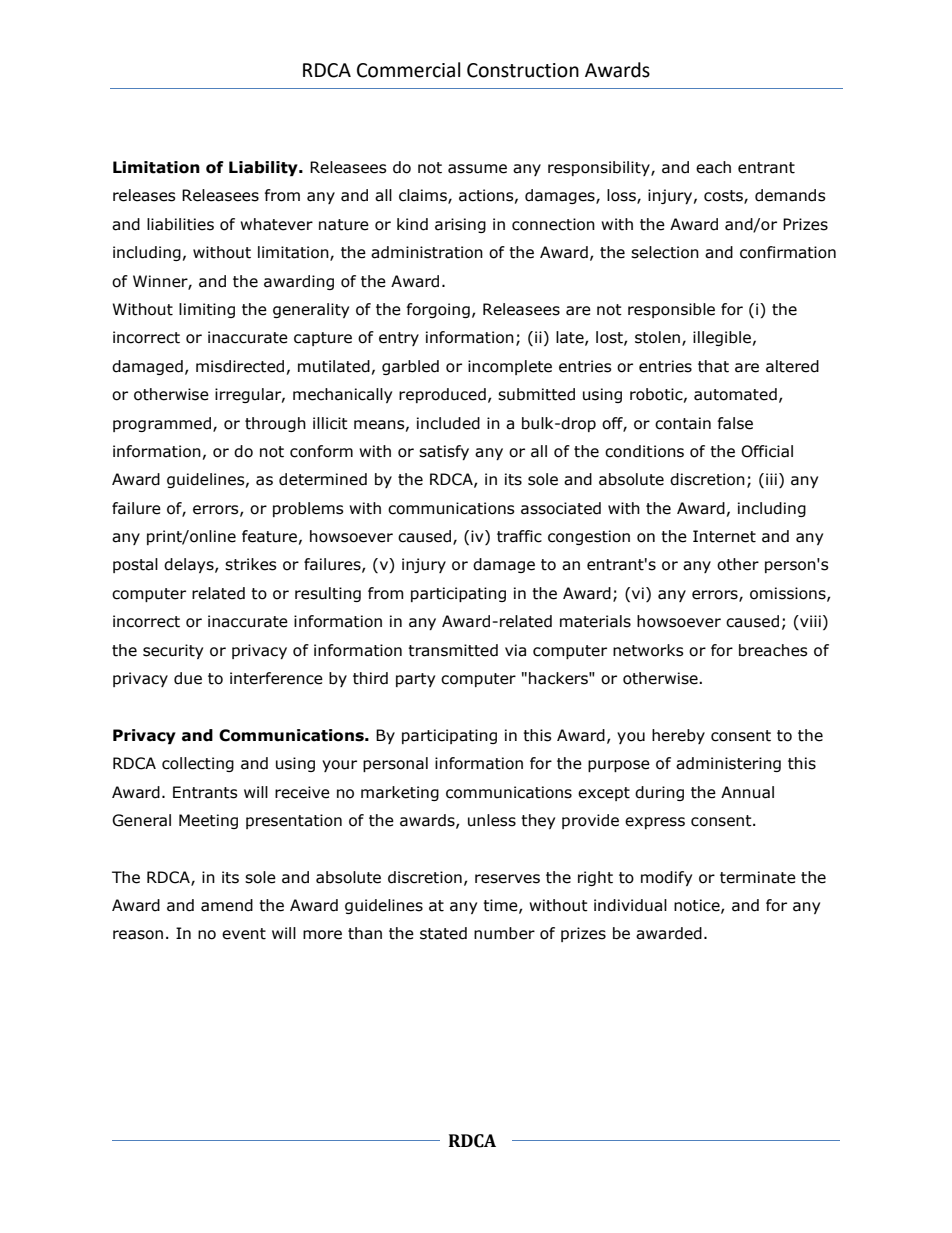 The image size is (952, 1233). What do you see at coordinates (724, 536) in the page?
I see `Internet` at bounding box center [724, 536].
